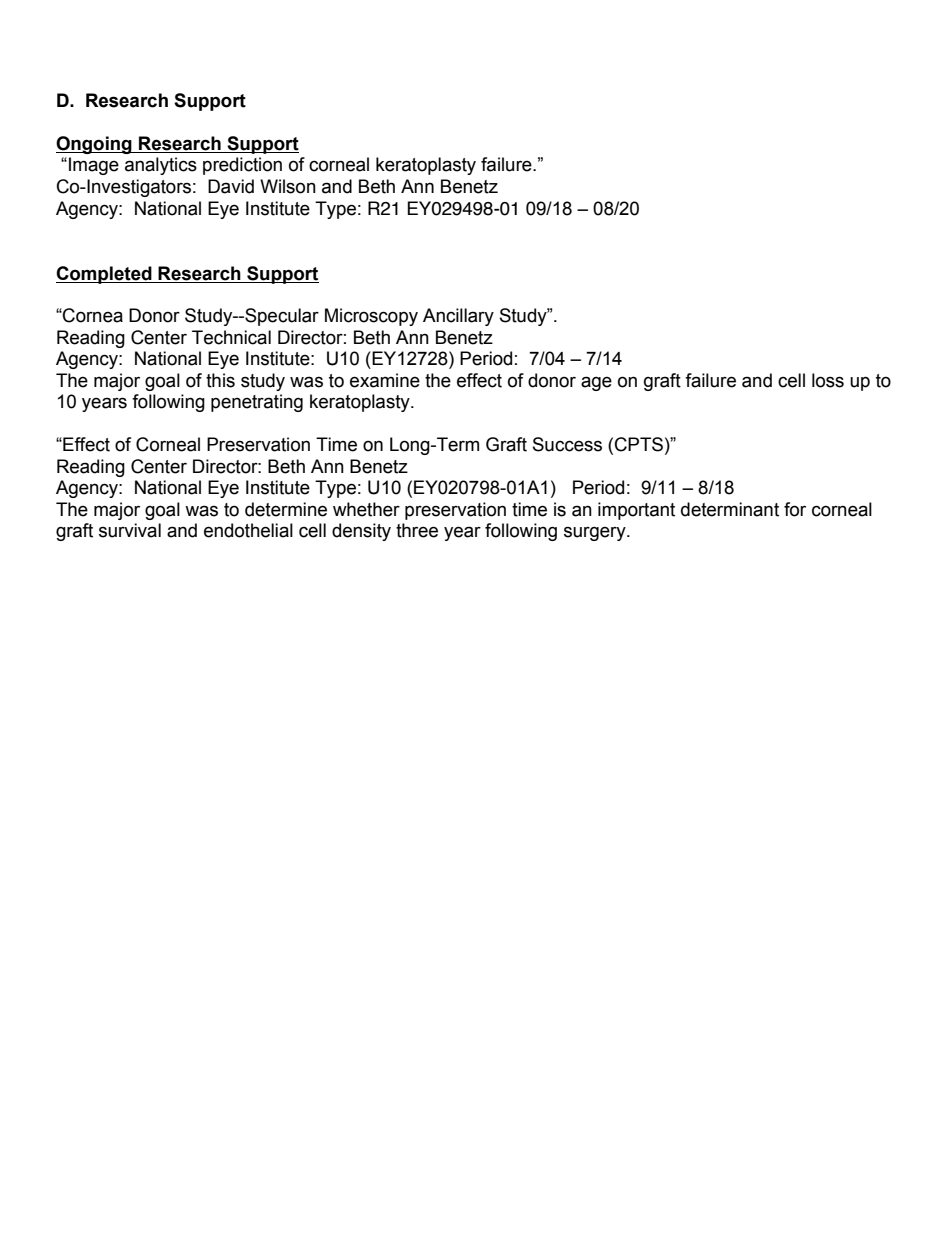 This screenshot has height=1233, width=952. Describe the element at coordinates (257, 403) in the screenshot. I see `penetrating` at that location.
